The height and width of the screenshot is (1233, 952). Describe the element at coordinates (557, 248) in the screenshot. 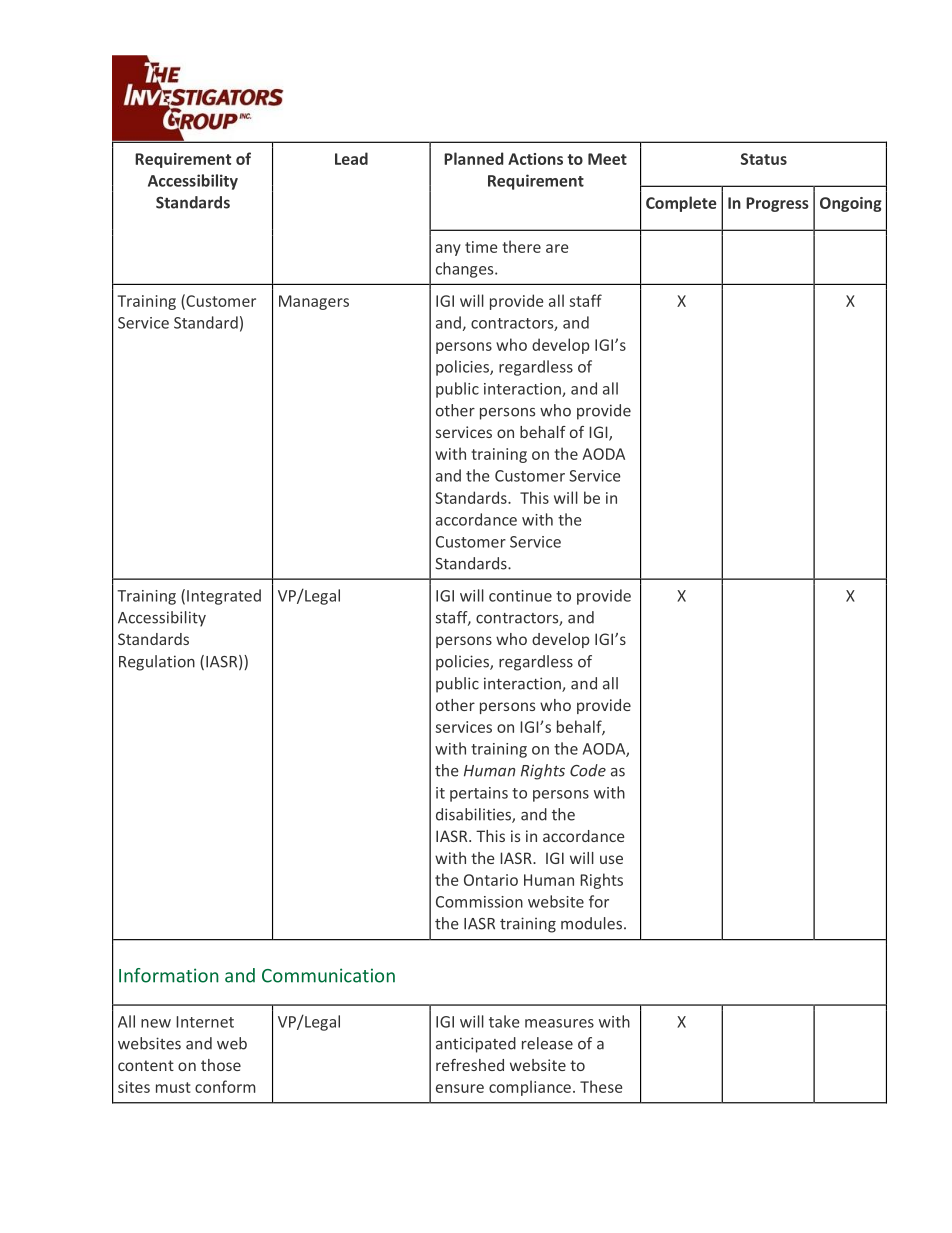

I see `are` at that location.
